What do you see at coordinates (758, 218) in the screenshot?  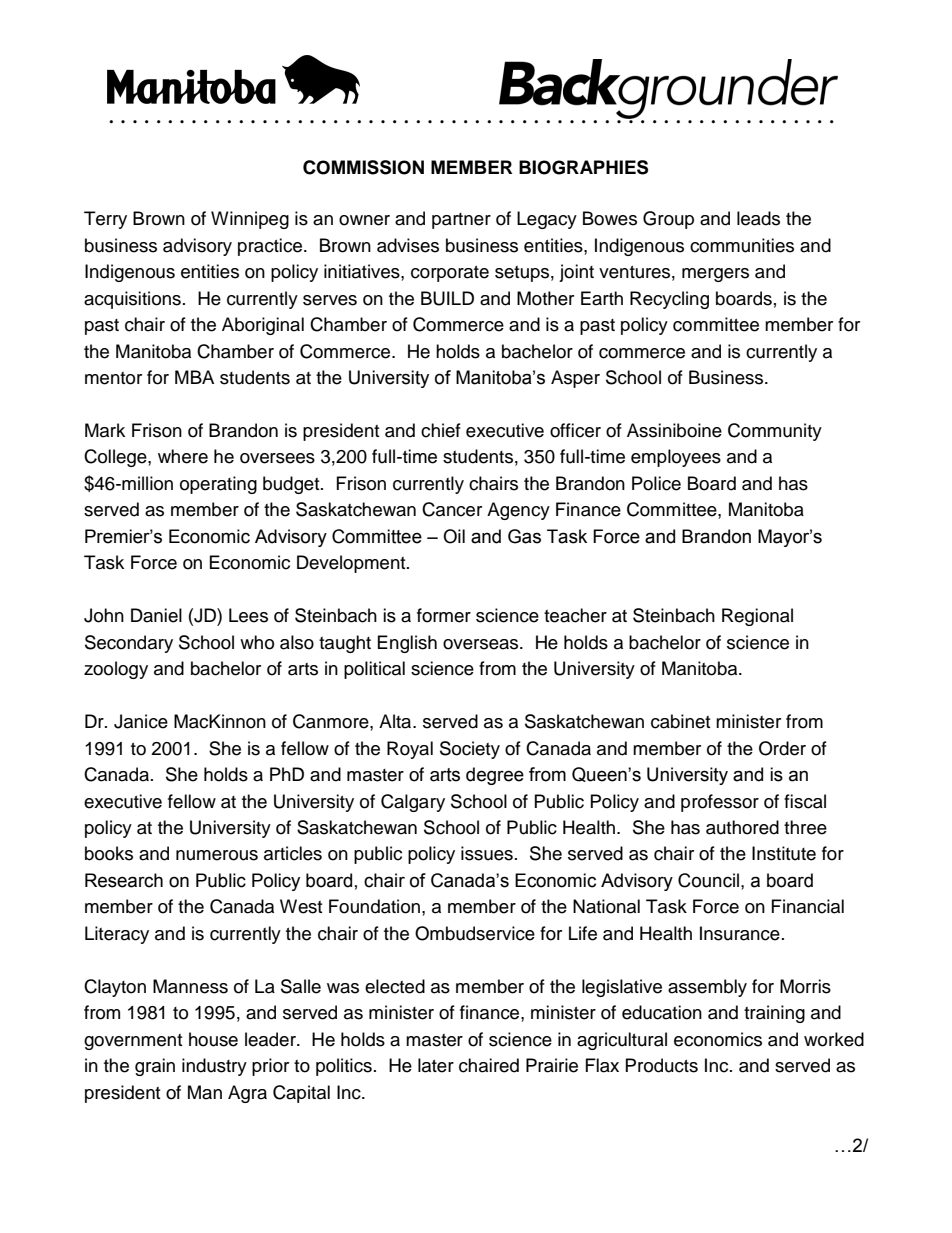 I see `leads` at bounding box center [758, 218].
